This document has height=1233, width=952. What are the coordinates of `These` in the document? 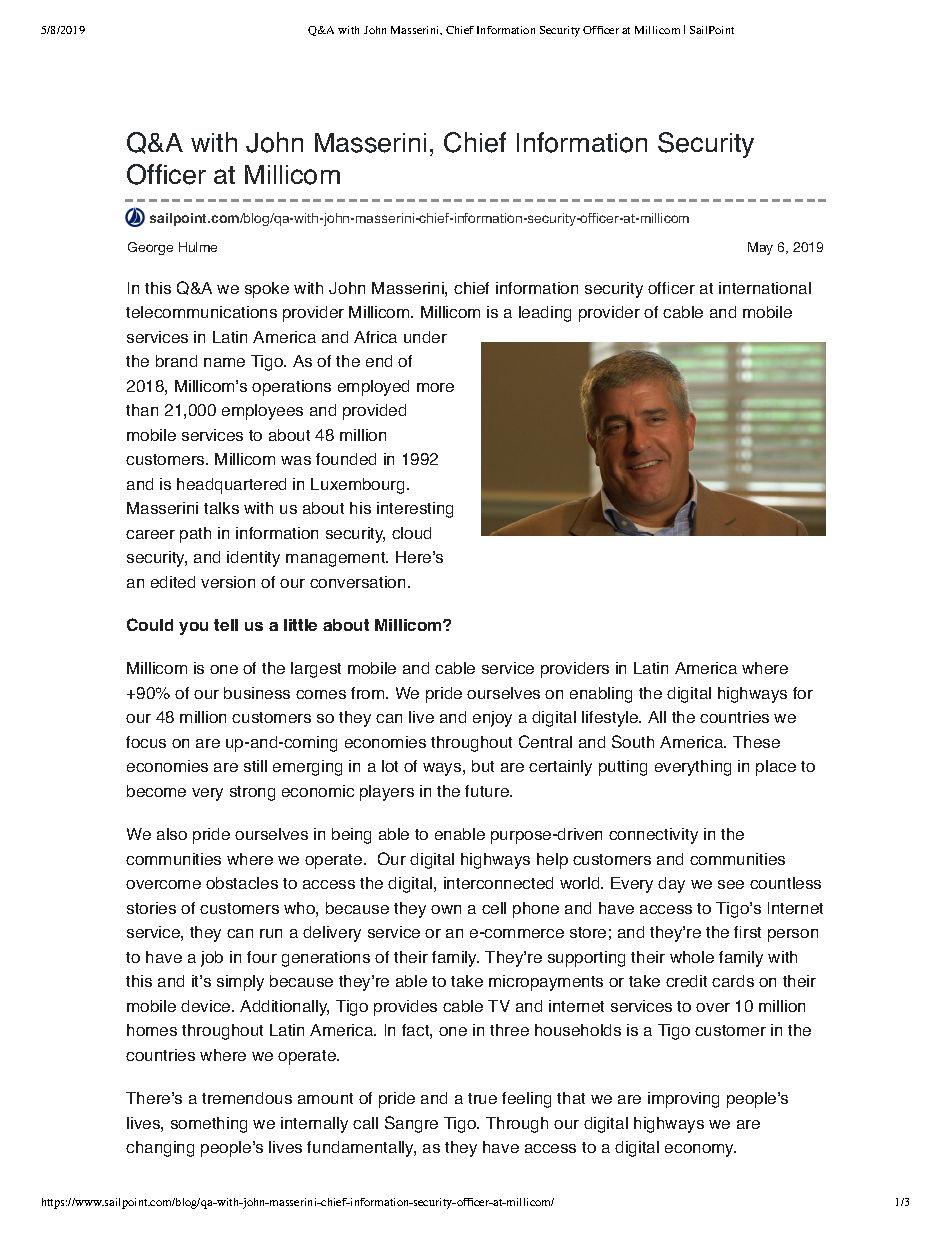 It's located at (756, 742).
